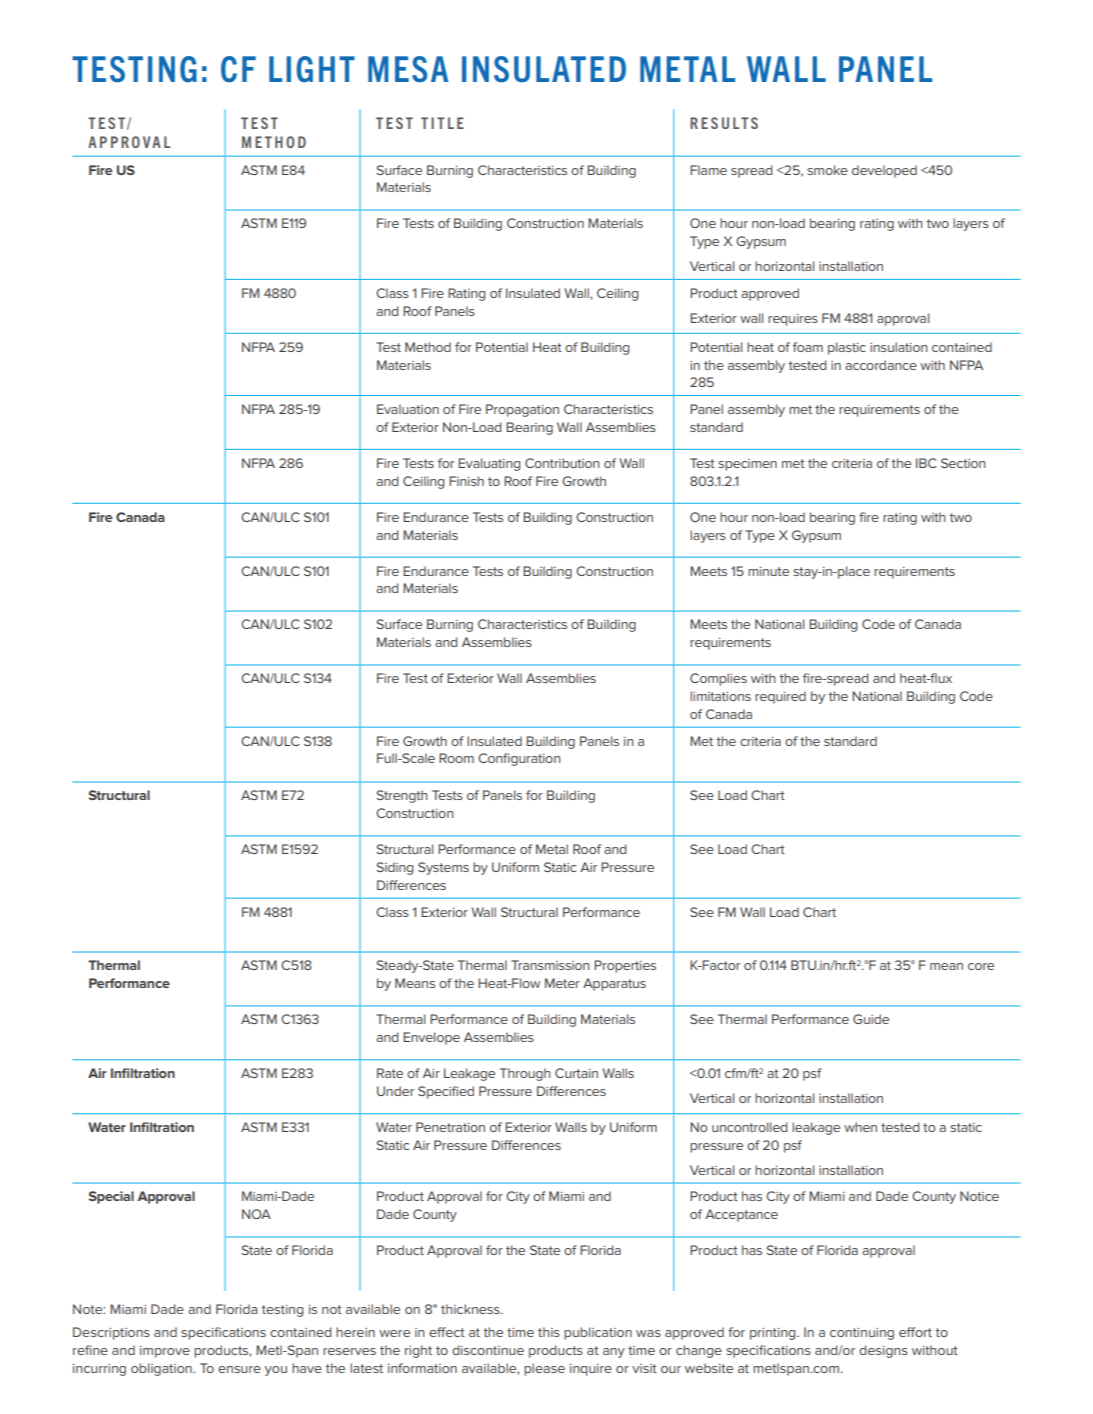 Image resolution: width=1093 pixels, height=1414 pixels. What do you see at coordinates (562, 983) in the image?
I see `Meter` at bounding box center [562, 983].
